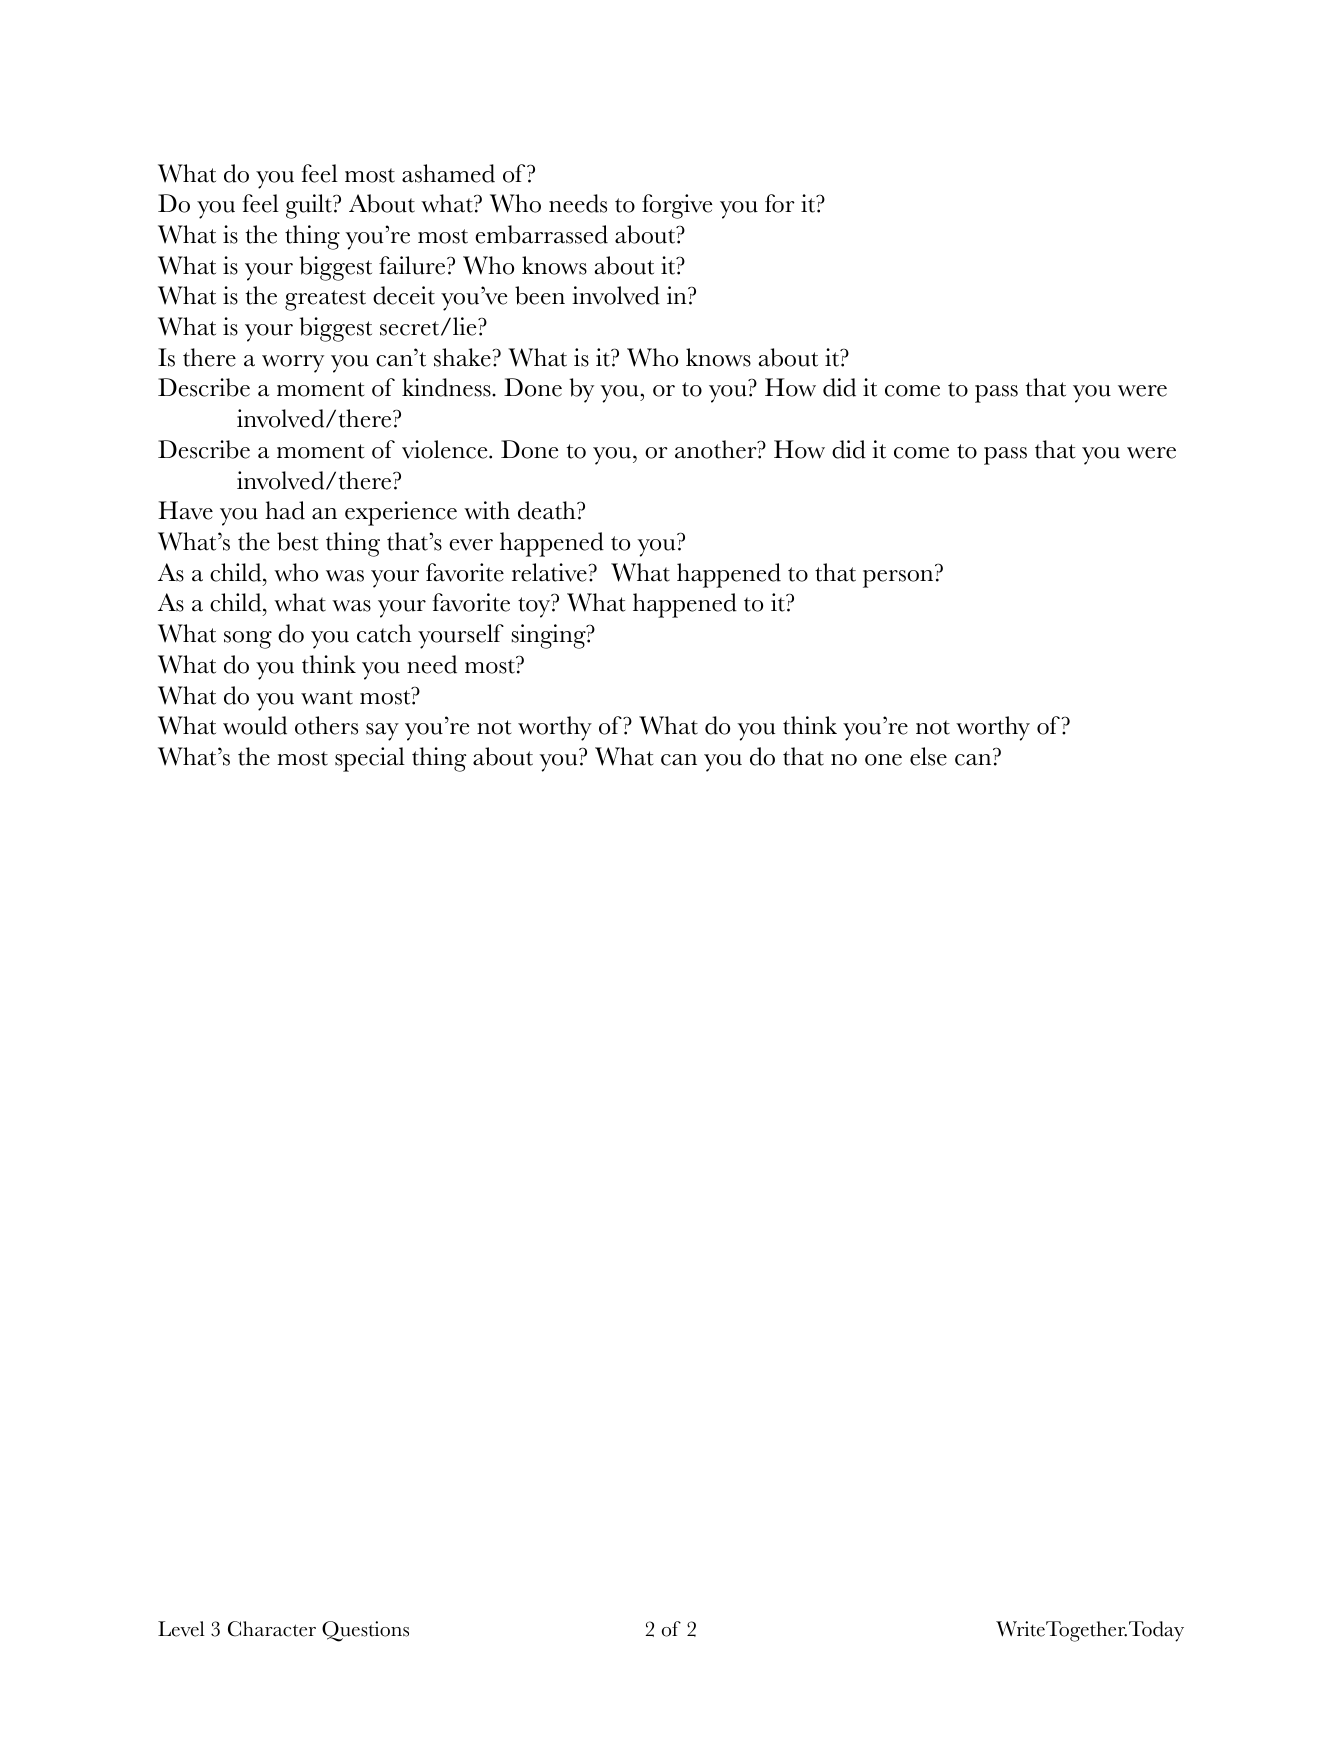  What do you see at coordinates (677, 206) in the page?
I see `forgive` at bounding box center [677, 206].
